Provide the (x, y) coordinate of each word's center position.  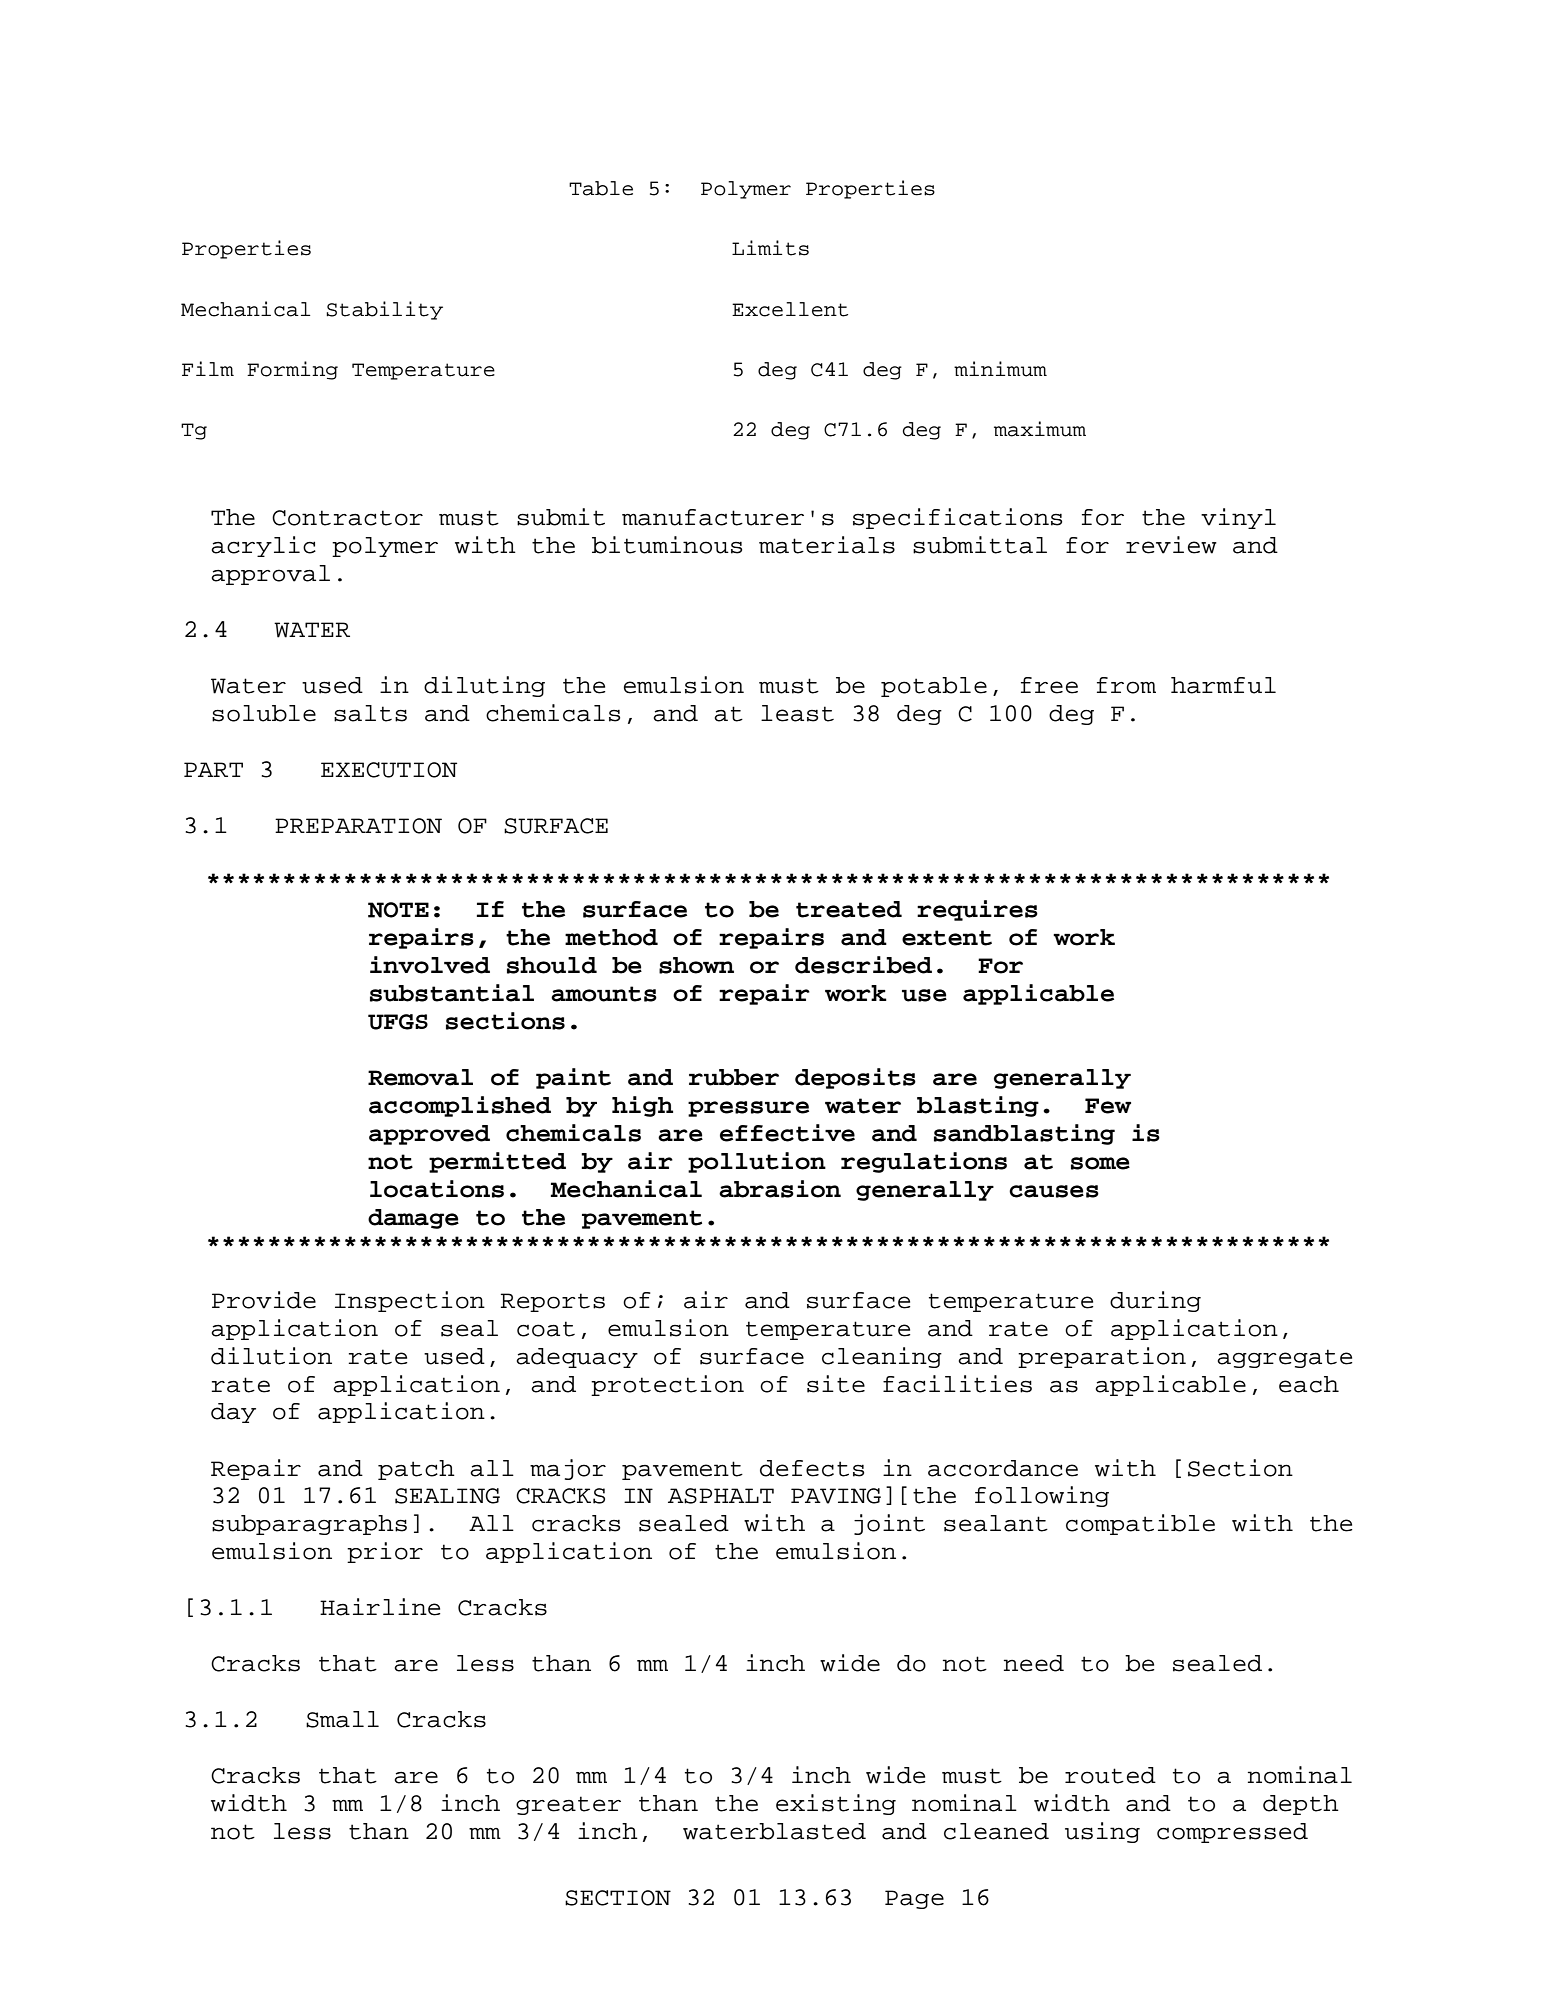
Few (1108, 1106)
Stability (384, 310)
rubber (734, 1077)
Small (342, 1719)
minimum (1000, 369)
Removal (420, 1077)
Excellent (790, 309)
